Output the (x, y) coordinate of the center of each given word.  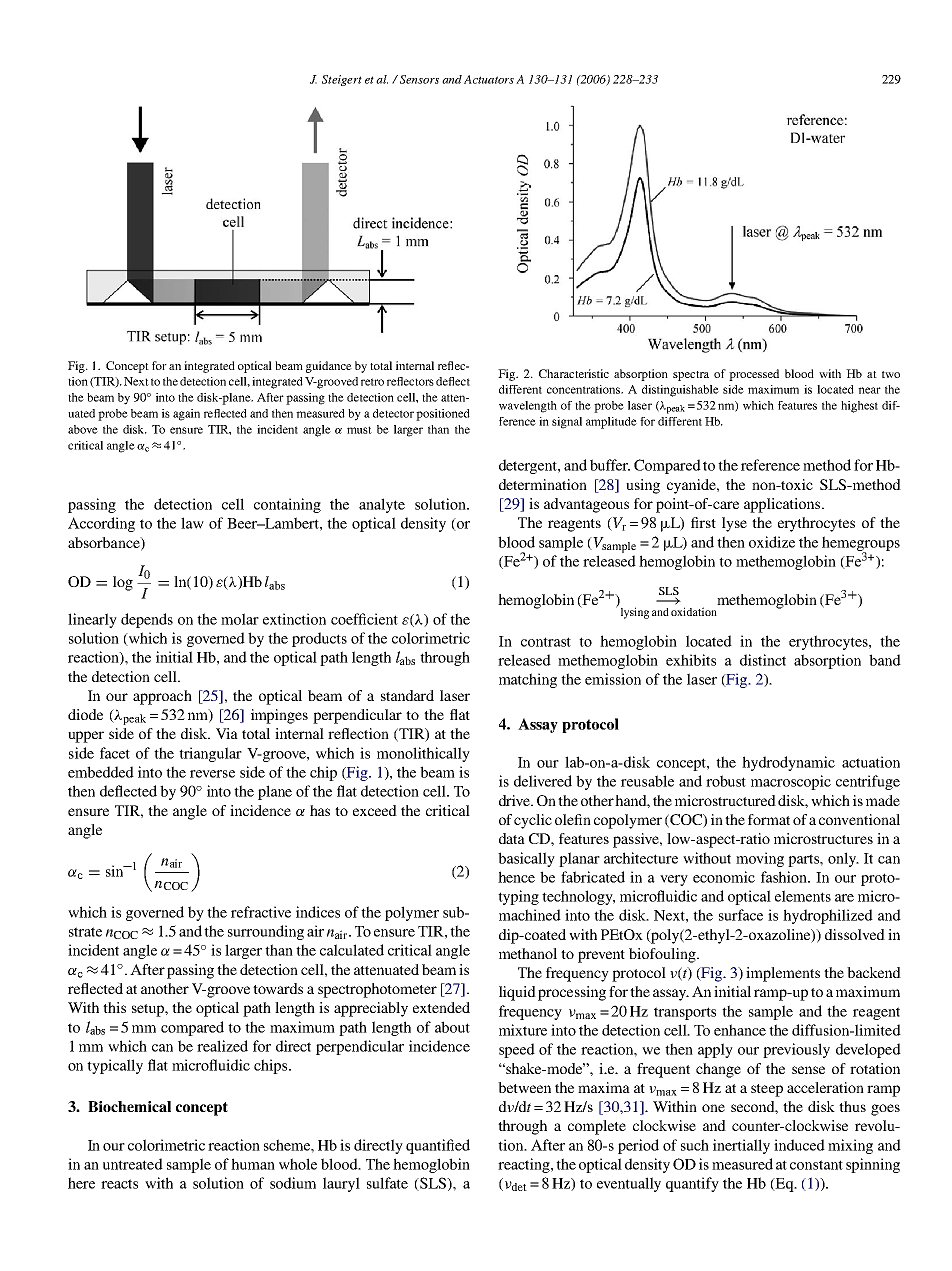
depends (147, 620)
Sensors (419, 79)
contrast (546, 642)
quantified (438, 1146)
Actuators (489, 79)
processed (754, 375)
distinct (763, 660)
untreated (133, 1164)
